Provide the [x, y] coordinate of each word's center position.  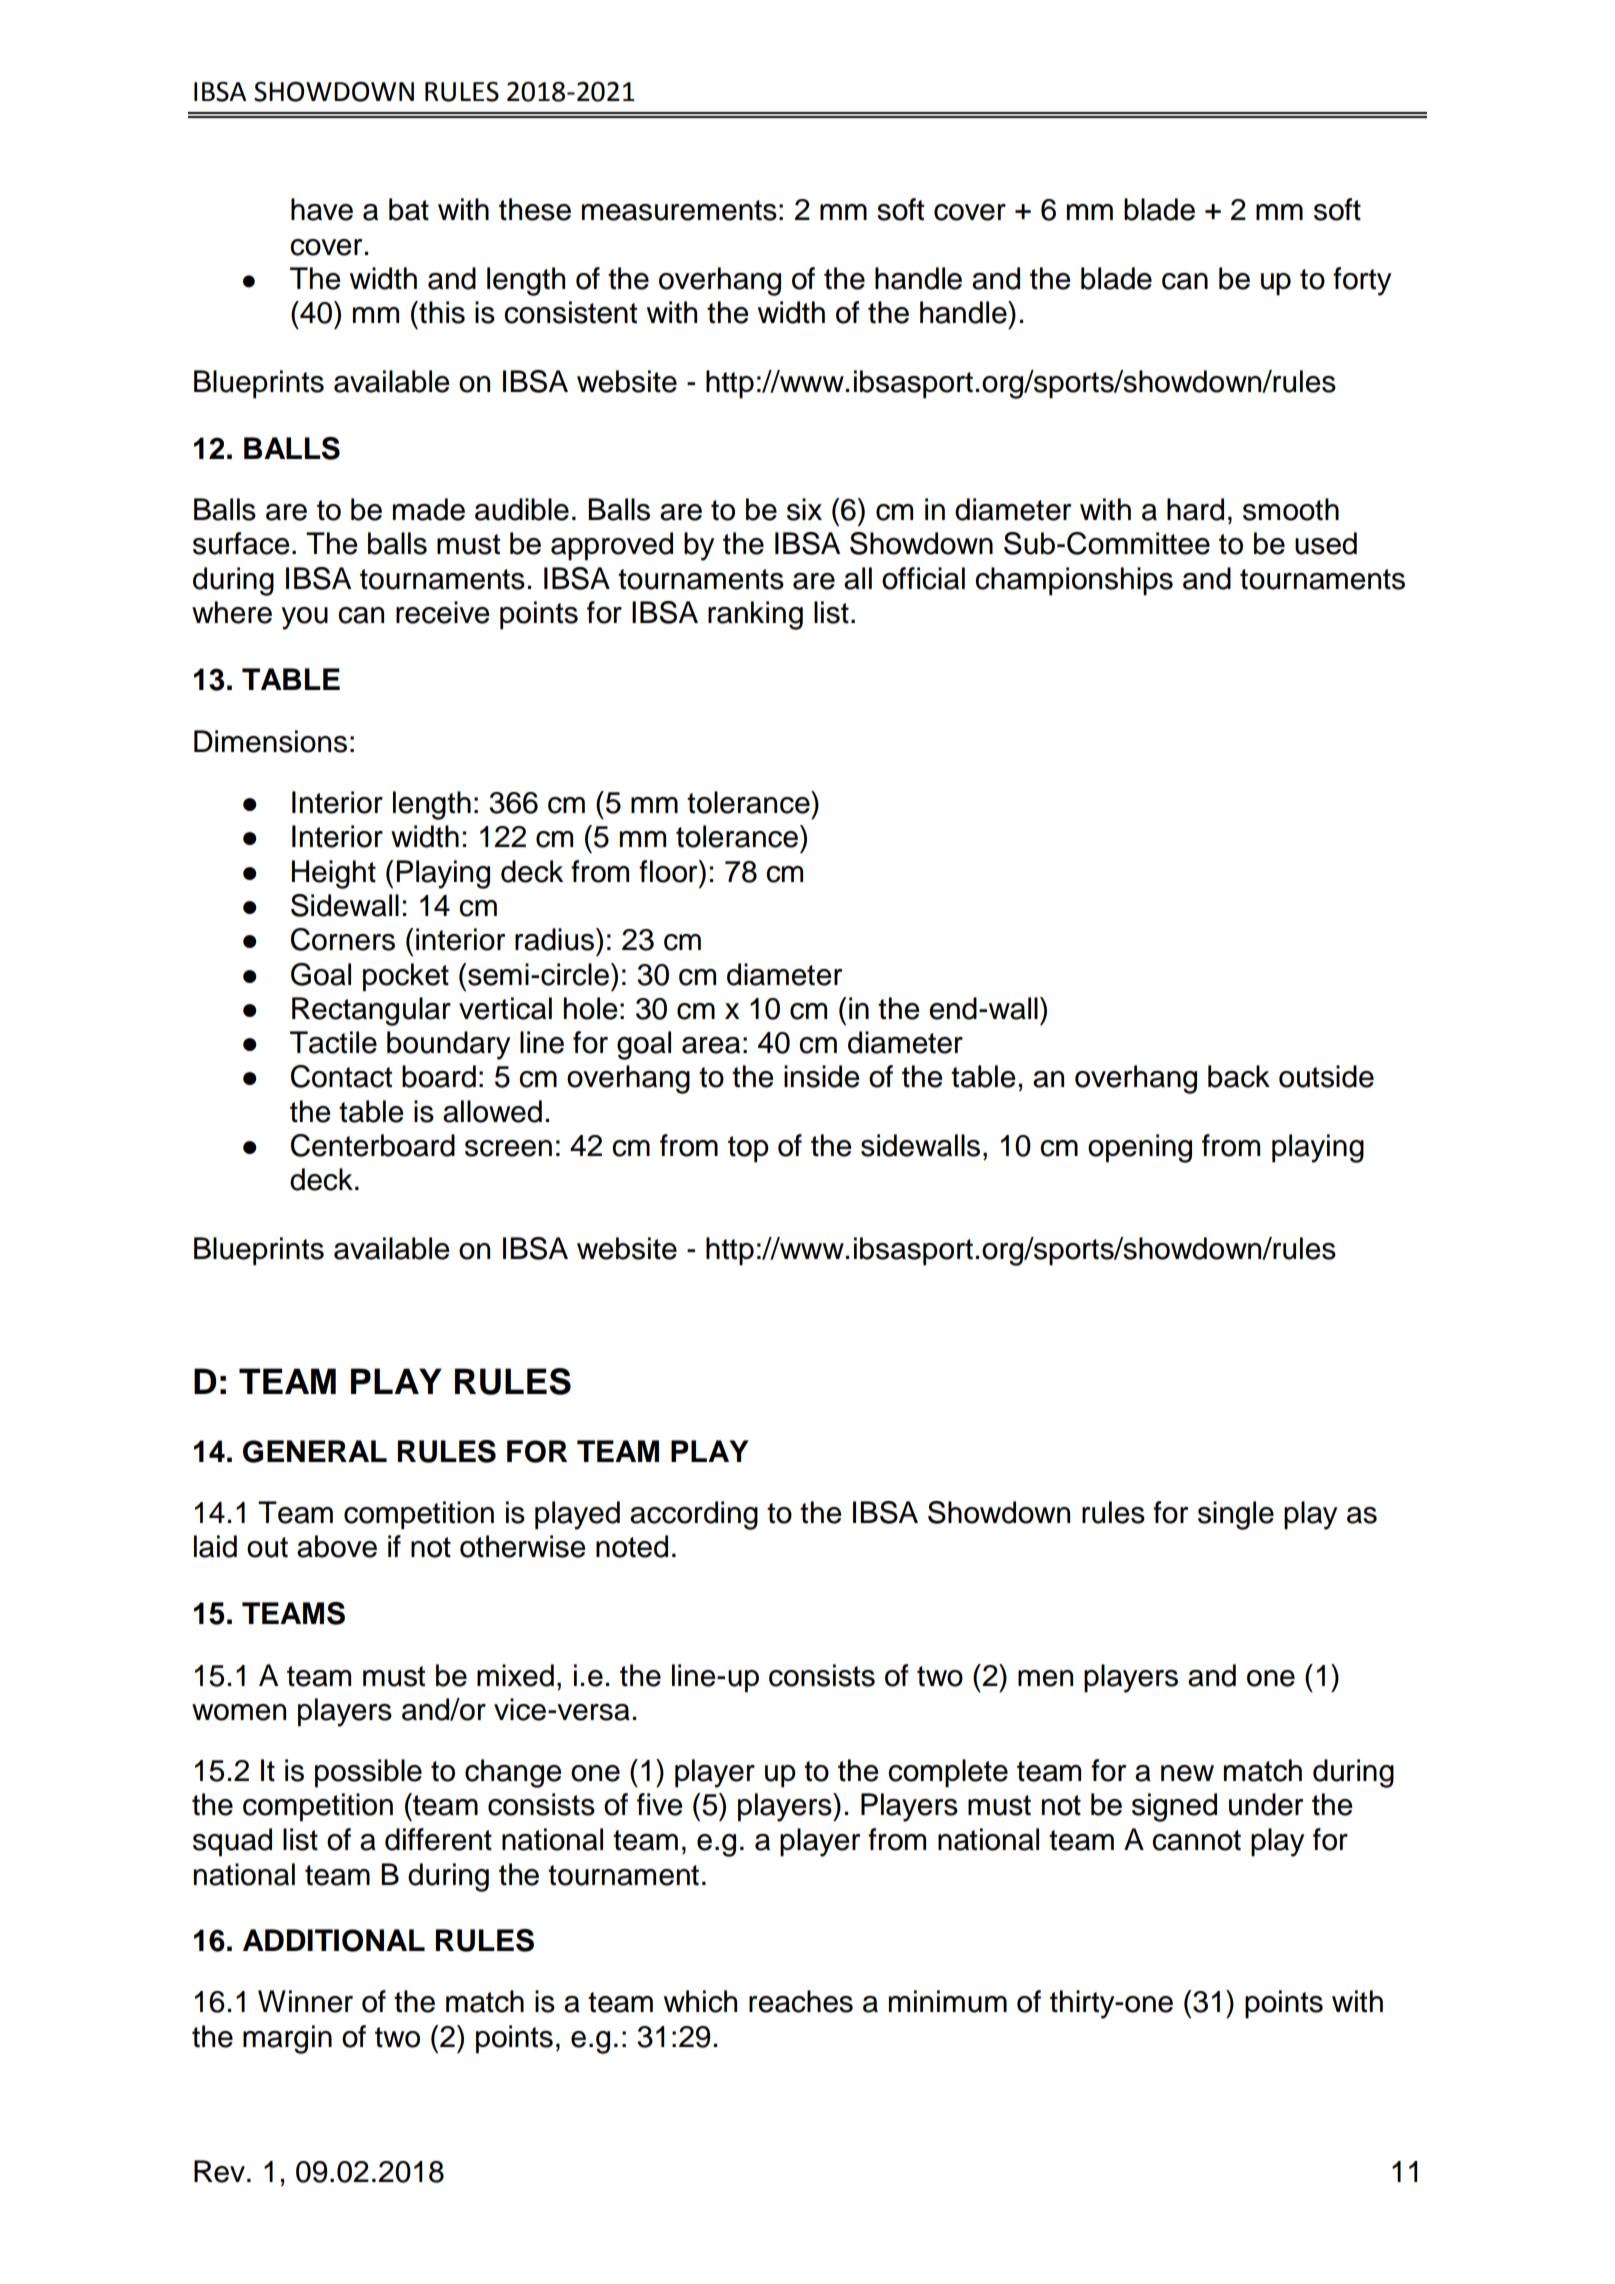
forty [1362, 281]
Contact [341, 1076]
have [322, 209]
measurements [679, 210]
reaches [801, 2001]
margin [287, 2039]
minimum [948, 2001]
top [748, 1149]
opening [1140, 1148]
